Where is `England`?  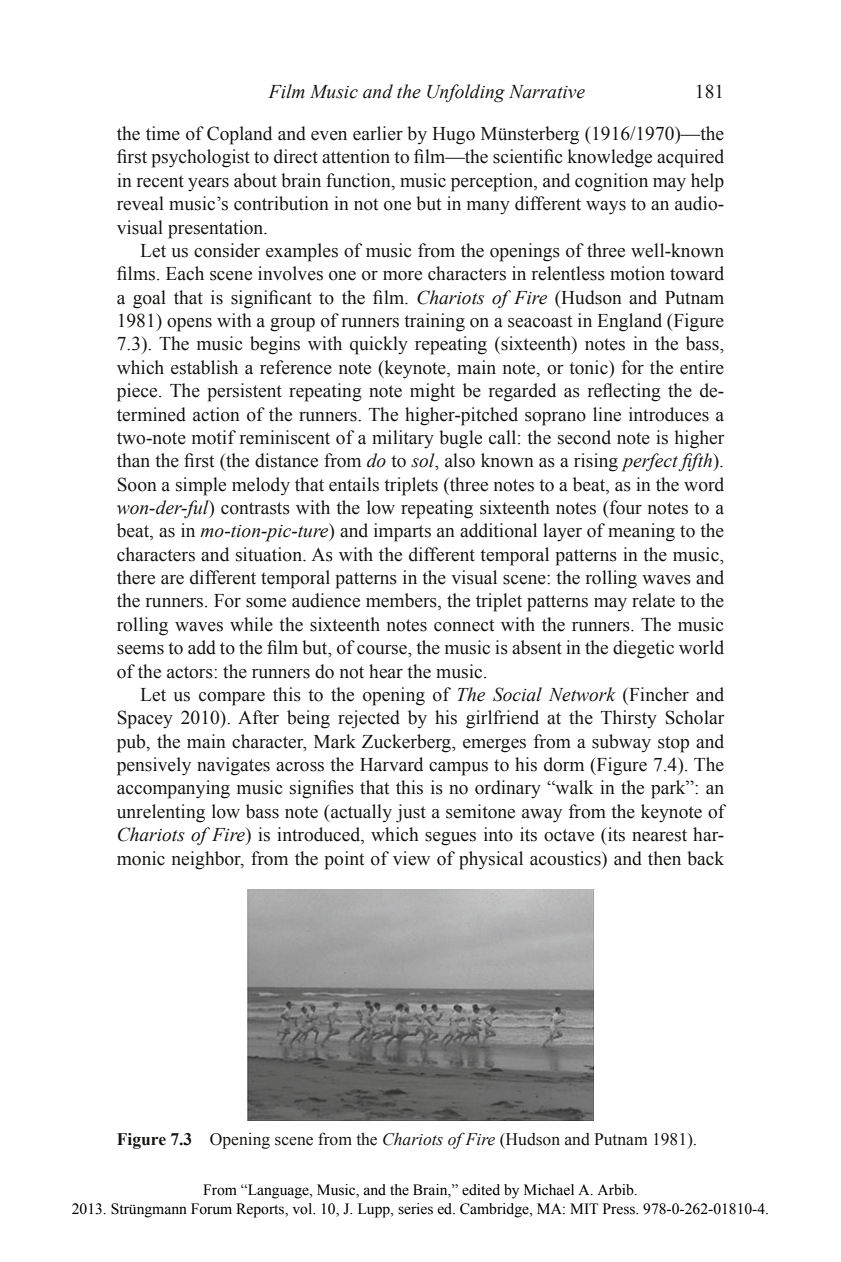
England is located at coordinates (629, 322).
